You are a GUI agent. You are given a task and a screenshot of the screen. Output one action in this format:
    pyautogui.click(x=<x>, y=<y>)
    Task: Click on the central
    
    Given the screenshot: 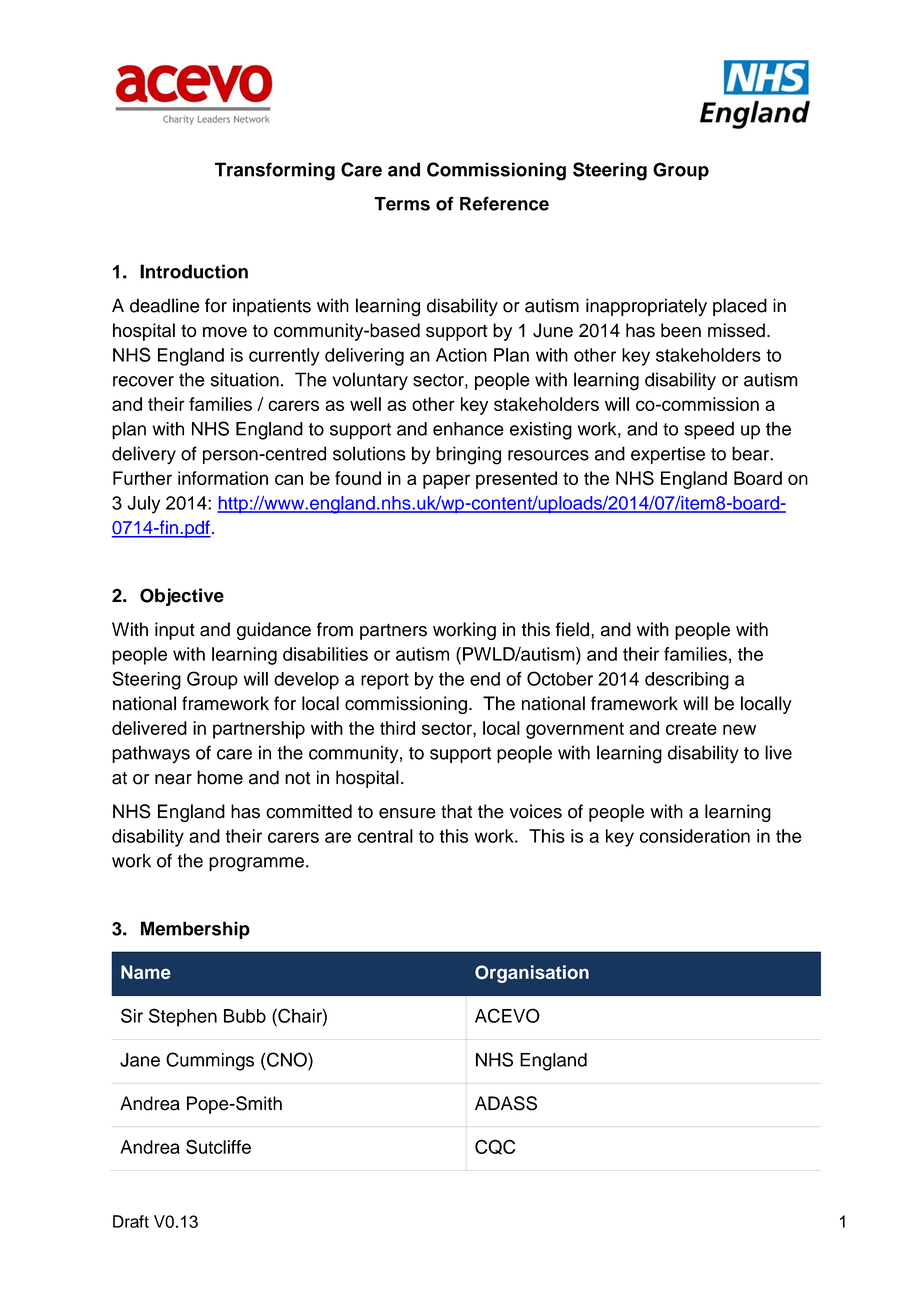 What is the action you would take?
    pyautogui.click(x=385, y=836)
